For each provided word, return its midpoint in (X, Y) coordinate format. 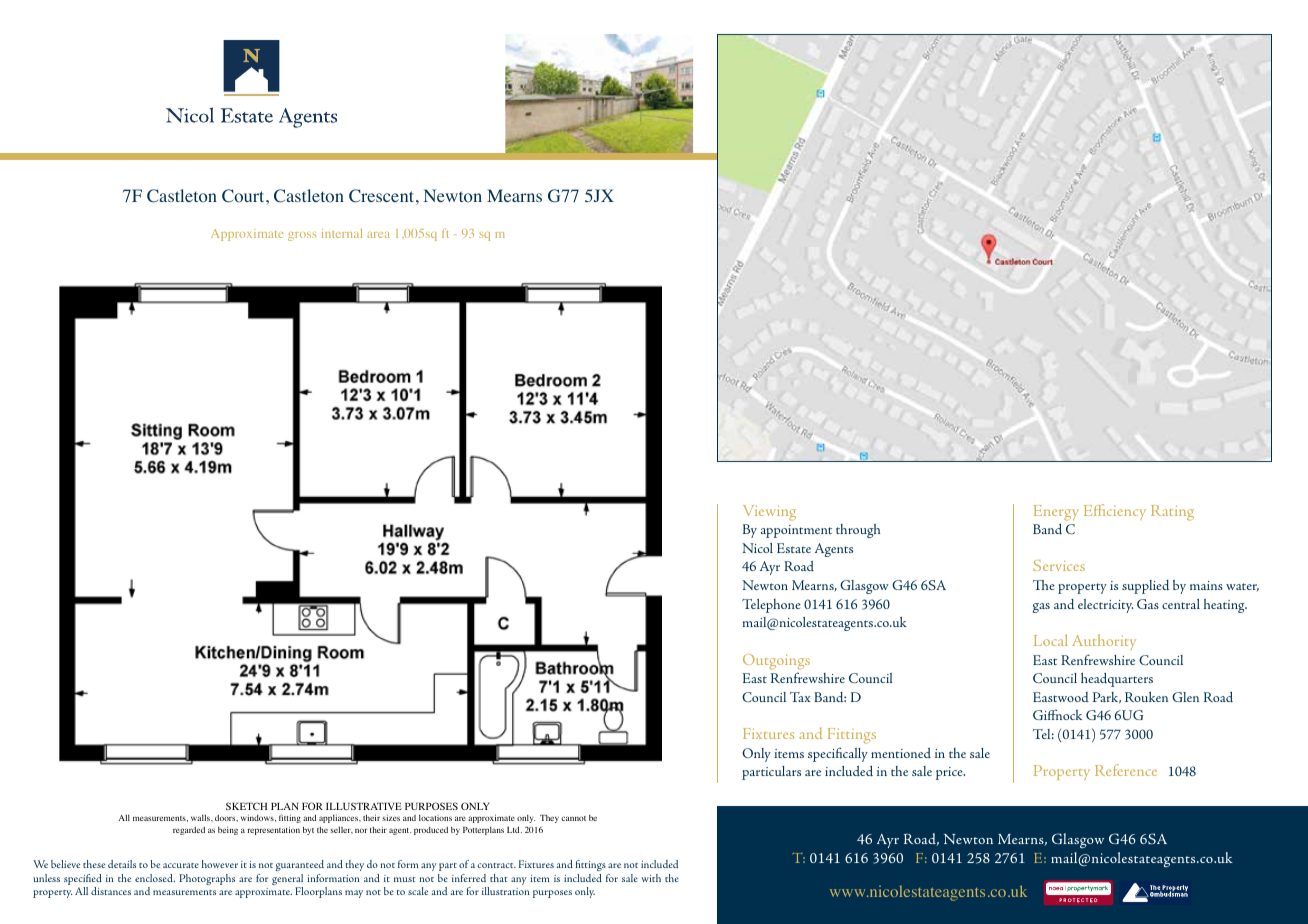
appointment (796, 531)
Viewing (769, 513)
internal (342, 233)
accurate (181, 865)
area (378, 235)
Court (244, 196)
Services (1059, 565)
